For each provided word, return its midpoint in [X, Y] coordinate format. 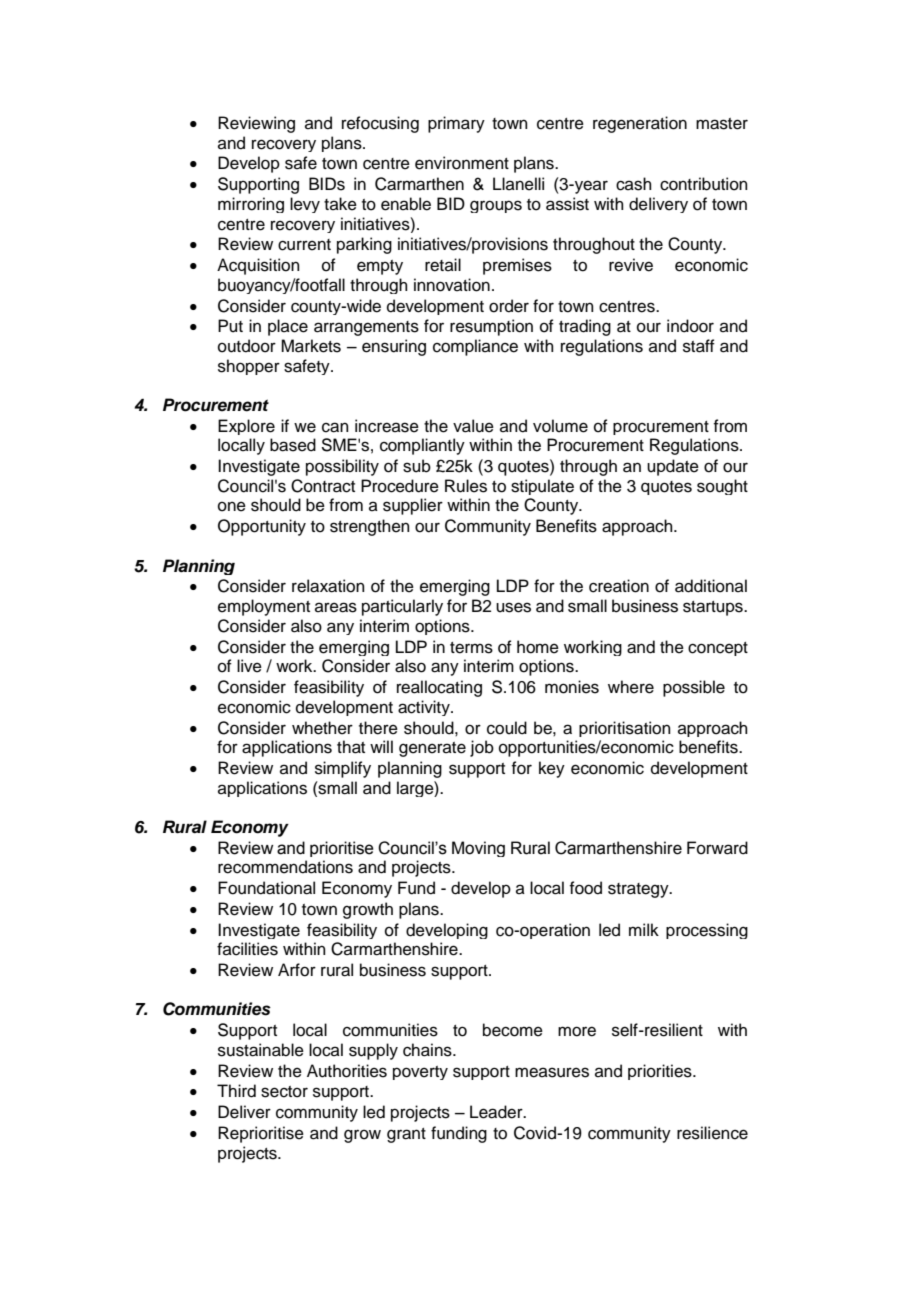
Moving [478, 849]
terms [471, 648]
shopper [249, 367]
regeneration [640, 124]
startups [714, 608]
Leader [497, 1112]
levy [305, 205]
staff [699, 346]
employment [264, 607]
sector [284, 1092]
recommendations [285, 867]
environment [462, 163]
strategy [639, 890]
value [473, 426]
